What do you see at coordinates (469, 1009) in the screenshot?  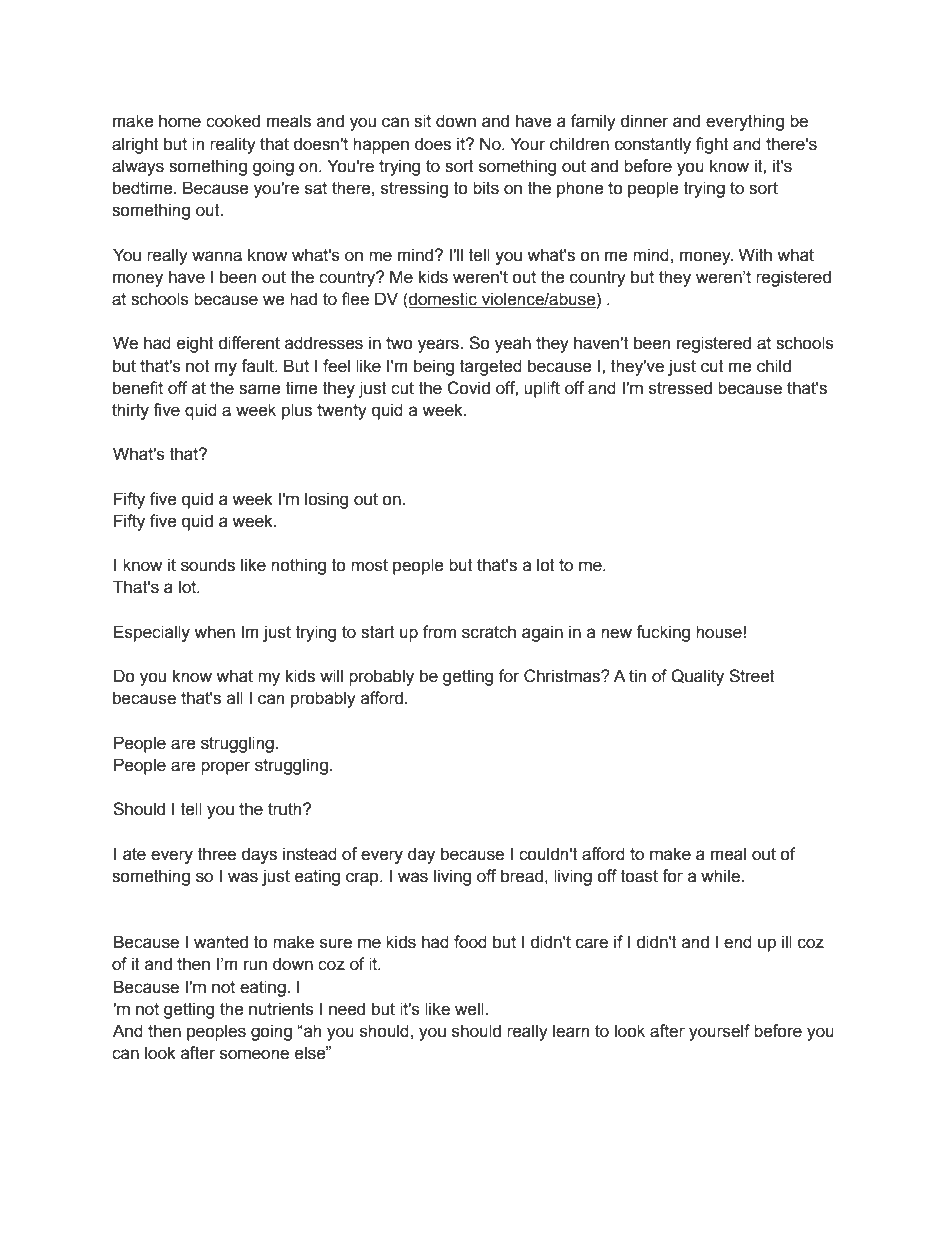 I see `well` at bounding box center [469, 1009].
